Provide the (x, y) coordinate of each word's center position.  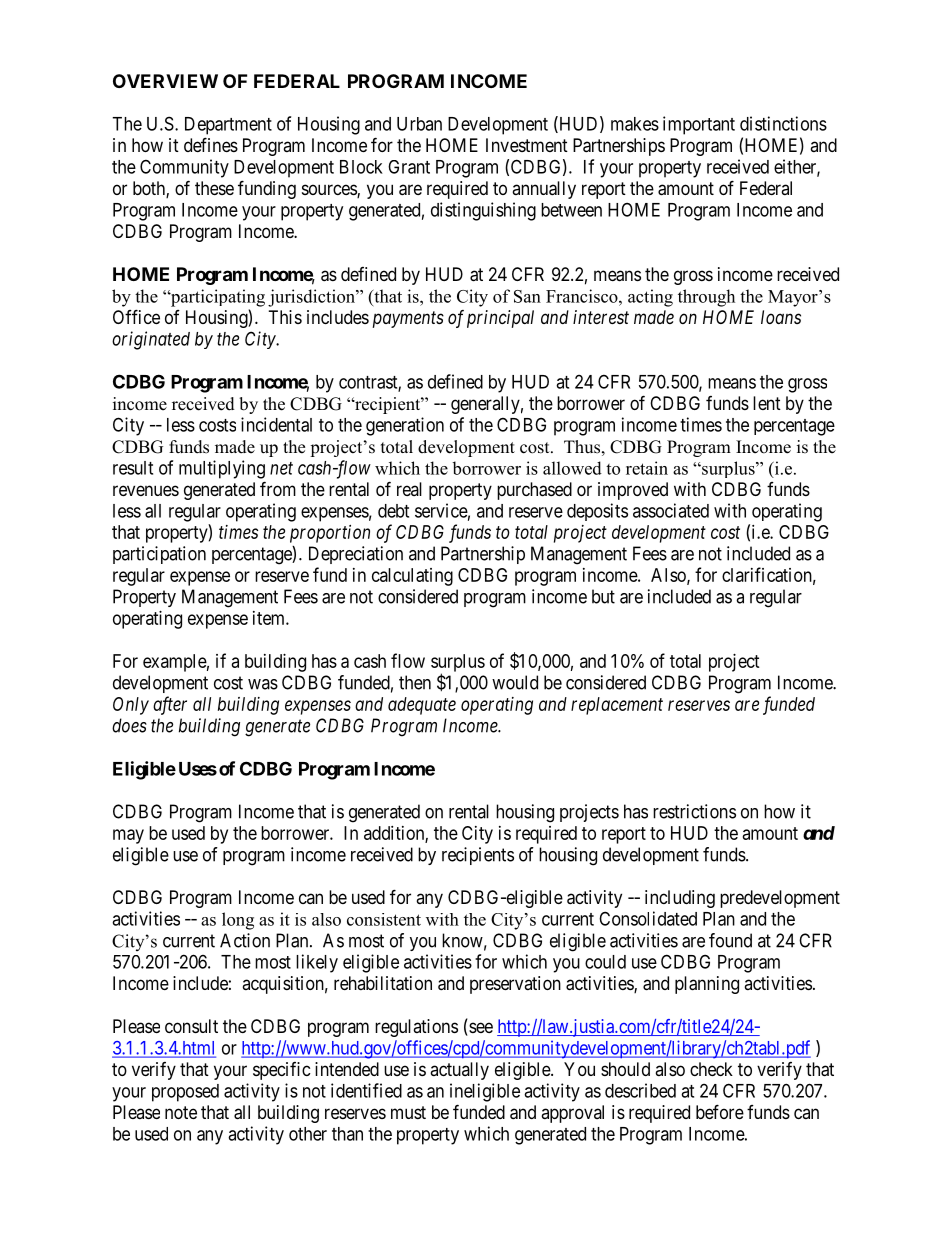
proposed (185, 1093)
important (699, 125)
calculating (412, 577)
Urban (419, 124)
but (603, 596)
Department (228, 126)
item (270, 618)
